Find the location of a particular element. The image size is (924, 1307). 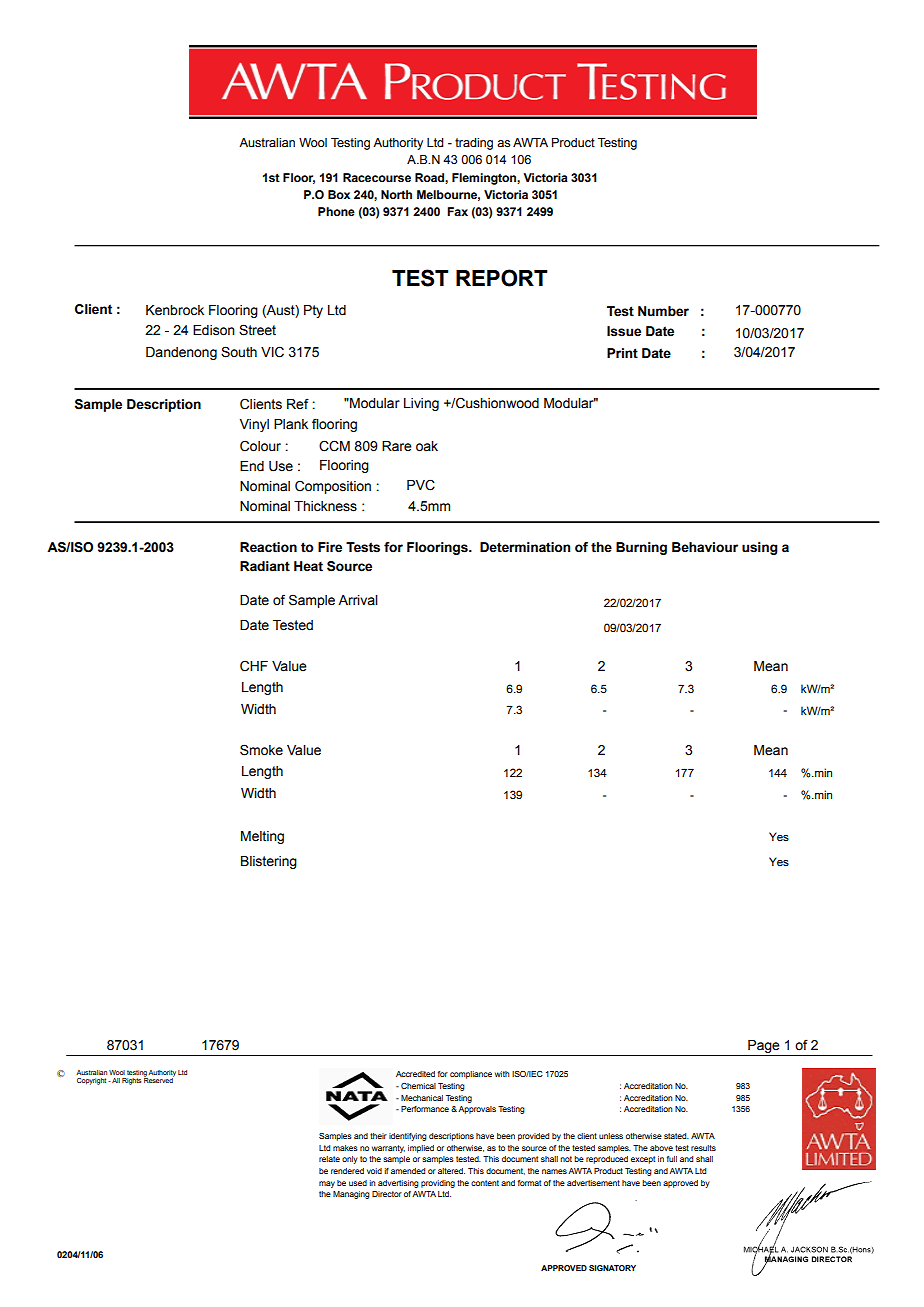

Box is located at coordinates (339, 194).
